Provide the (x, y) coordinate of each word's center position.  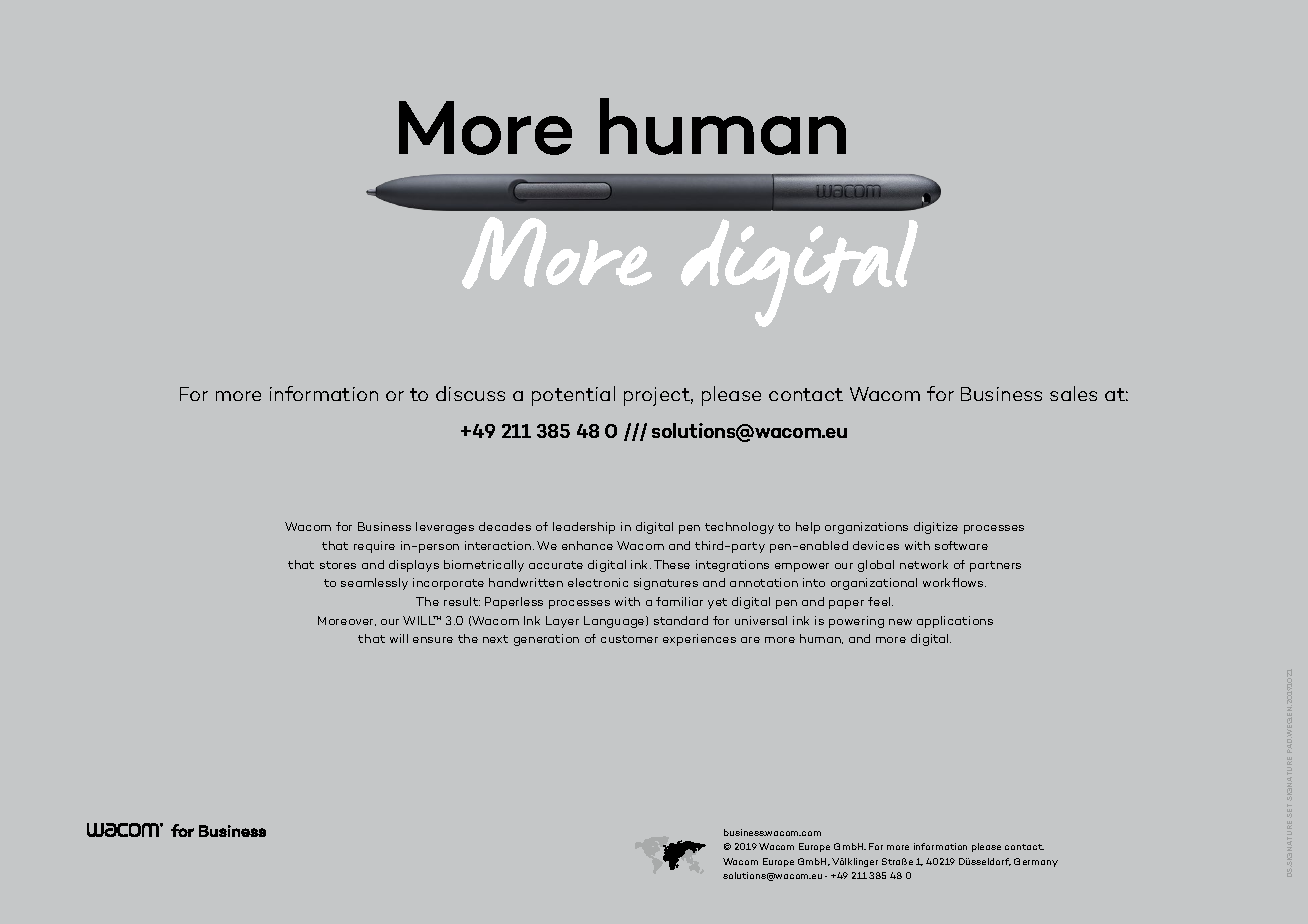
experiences (699, 640)
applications (955, 622)
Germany (1036, 862)
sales (1073, 393)
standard (681, 620)
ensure (433, 640)
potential (573, 396)
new (900, 622)
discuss (470, 393)
